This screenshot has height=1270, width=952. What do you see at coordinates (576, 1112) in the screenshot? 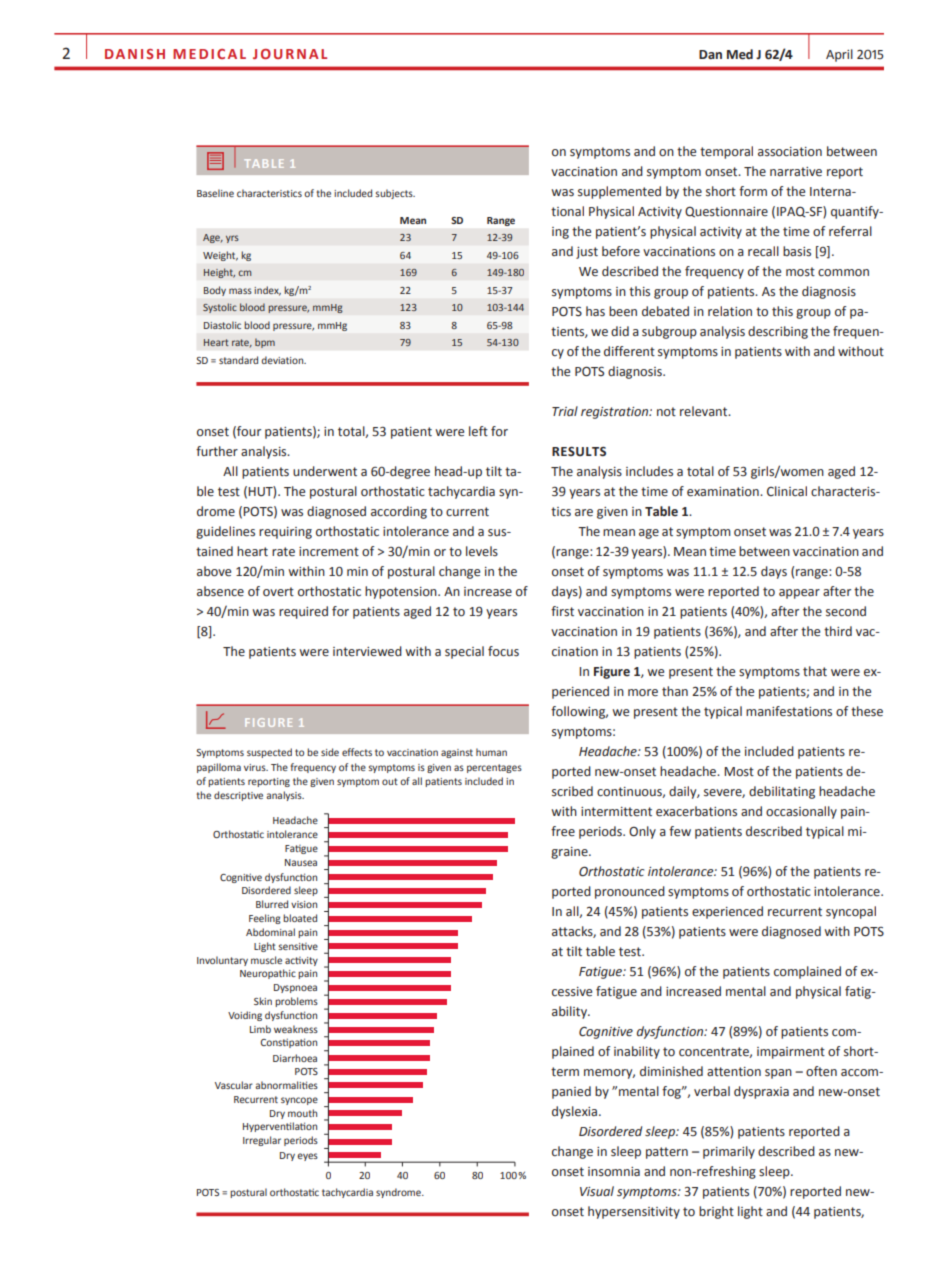
I see `dyslexia` at bounding box center [576, 1112].
